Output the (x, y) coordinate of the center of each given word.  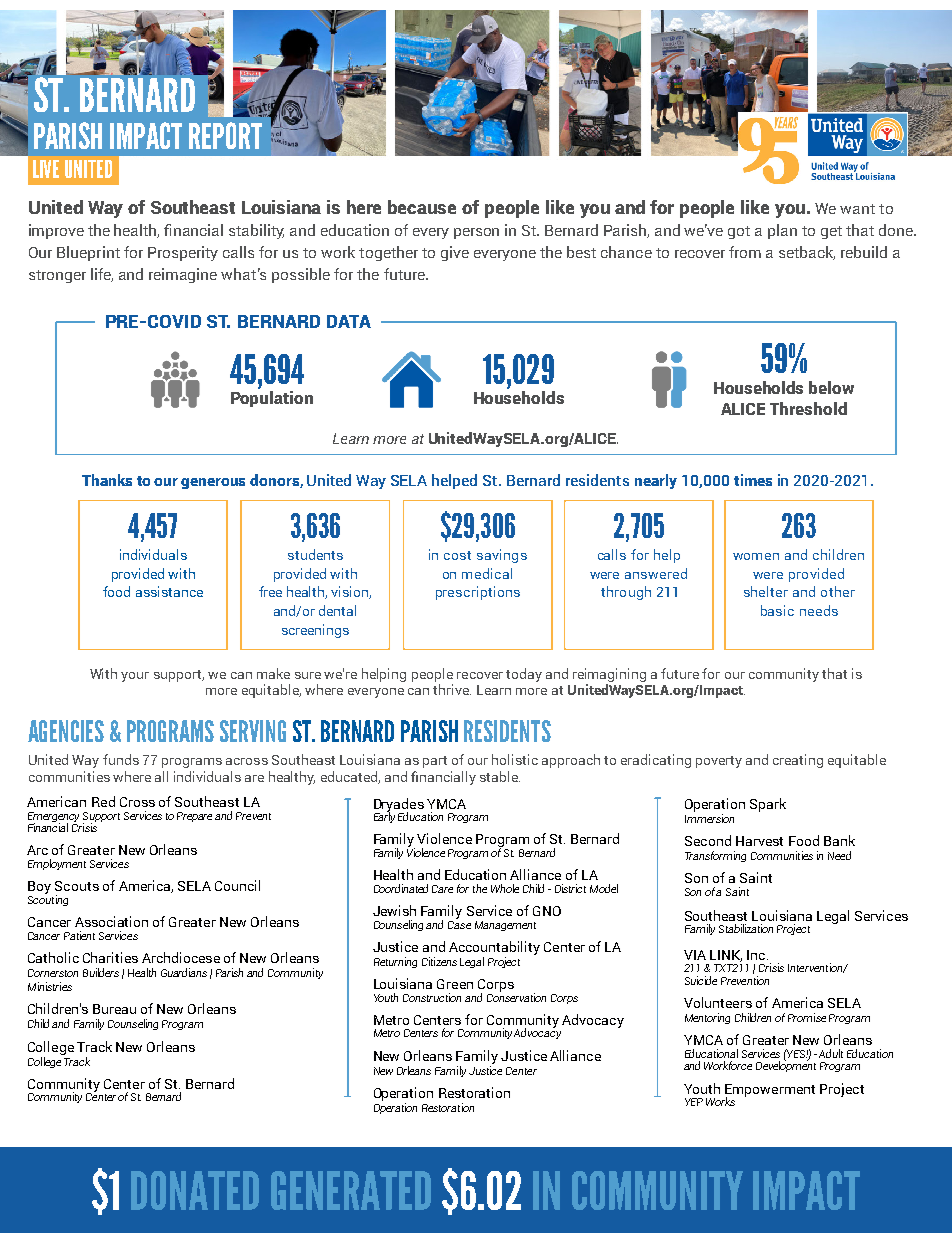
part (435, 762)
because (422, 207)
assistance (169, 591)
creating (798, 761)
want (857, 209)
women (756, 556)
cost (457, 555)
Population (272, 399)
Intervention (816, 968)
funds (121, 759)
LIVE (46, 169)
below (831, 387)
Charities (110, 957)
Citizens (439, 961)
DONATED (195, 1190)
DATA (349, 321)
